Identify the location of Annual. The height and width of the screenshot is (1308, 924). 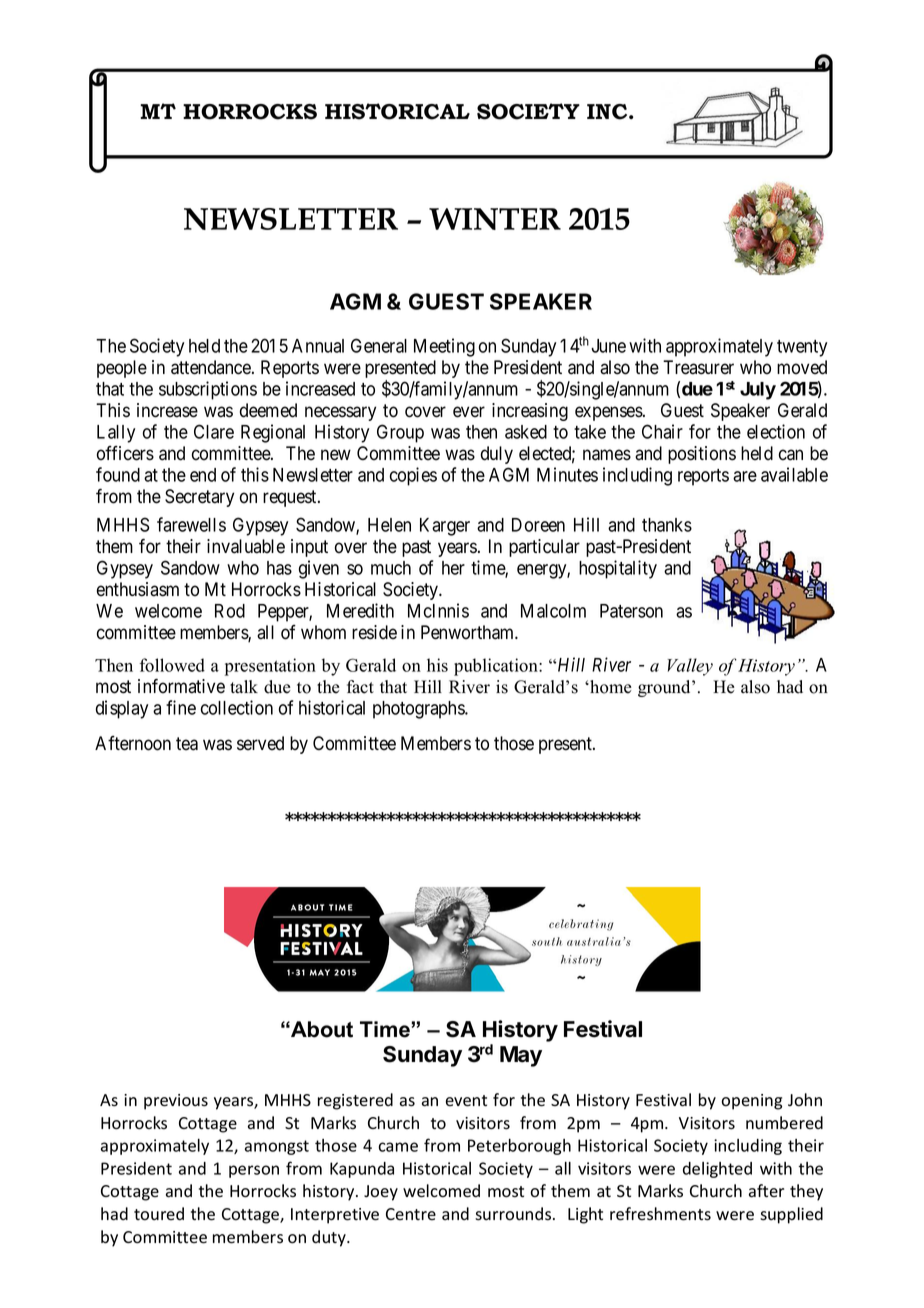
(318, 346).
